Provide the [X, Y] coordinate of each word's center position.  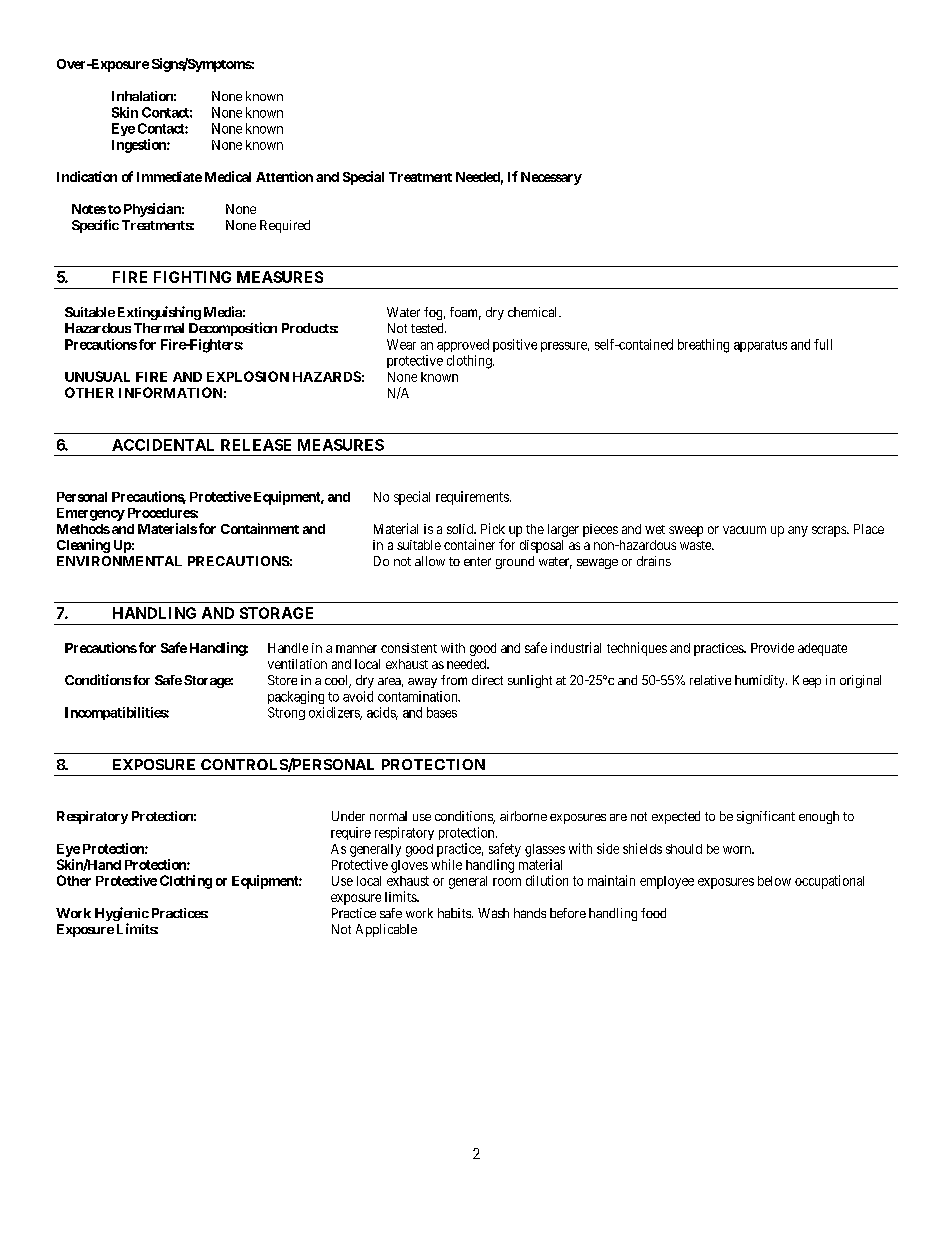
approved [463, 345]
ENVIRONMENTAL [119, 561]
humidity [761, 681]
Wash [493, 913]
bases [442, 712]
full [823, 344]
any [798, 531]
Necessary [551, 178]
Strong [286, 713]
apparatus [760, 346]
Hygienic [122, 914]
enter [477, 561]
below [774, 881]
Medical [228, 176]
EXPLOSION [248, 376]
